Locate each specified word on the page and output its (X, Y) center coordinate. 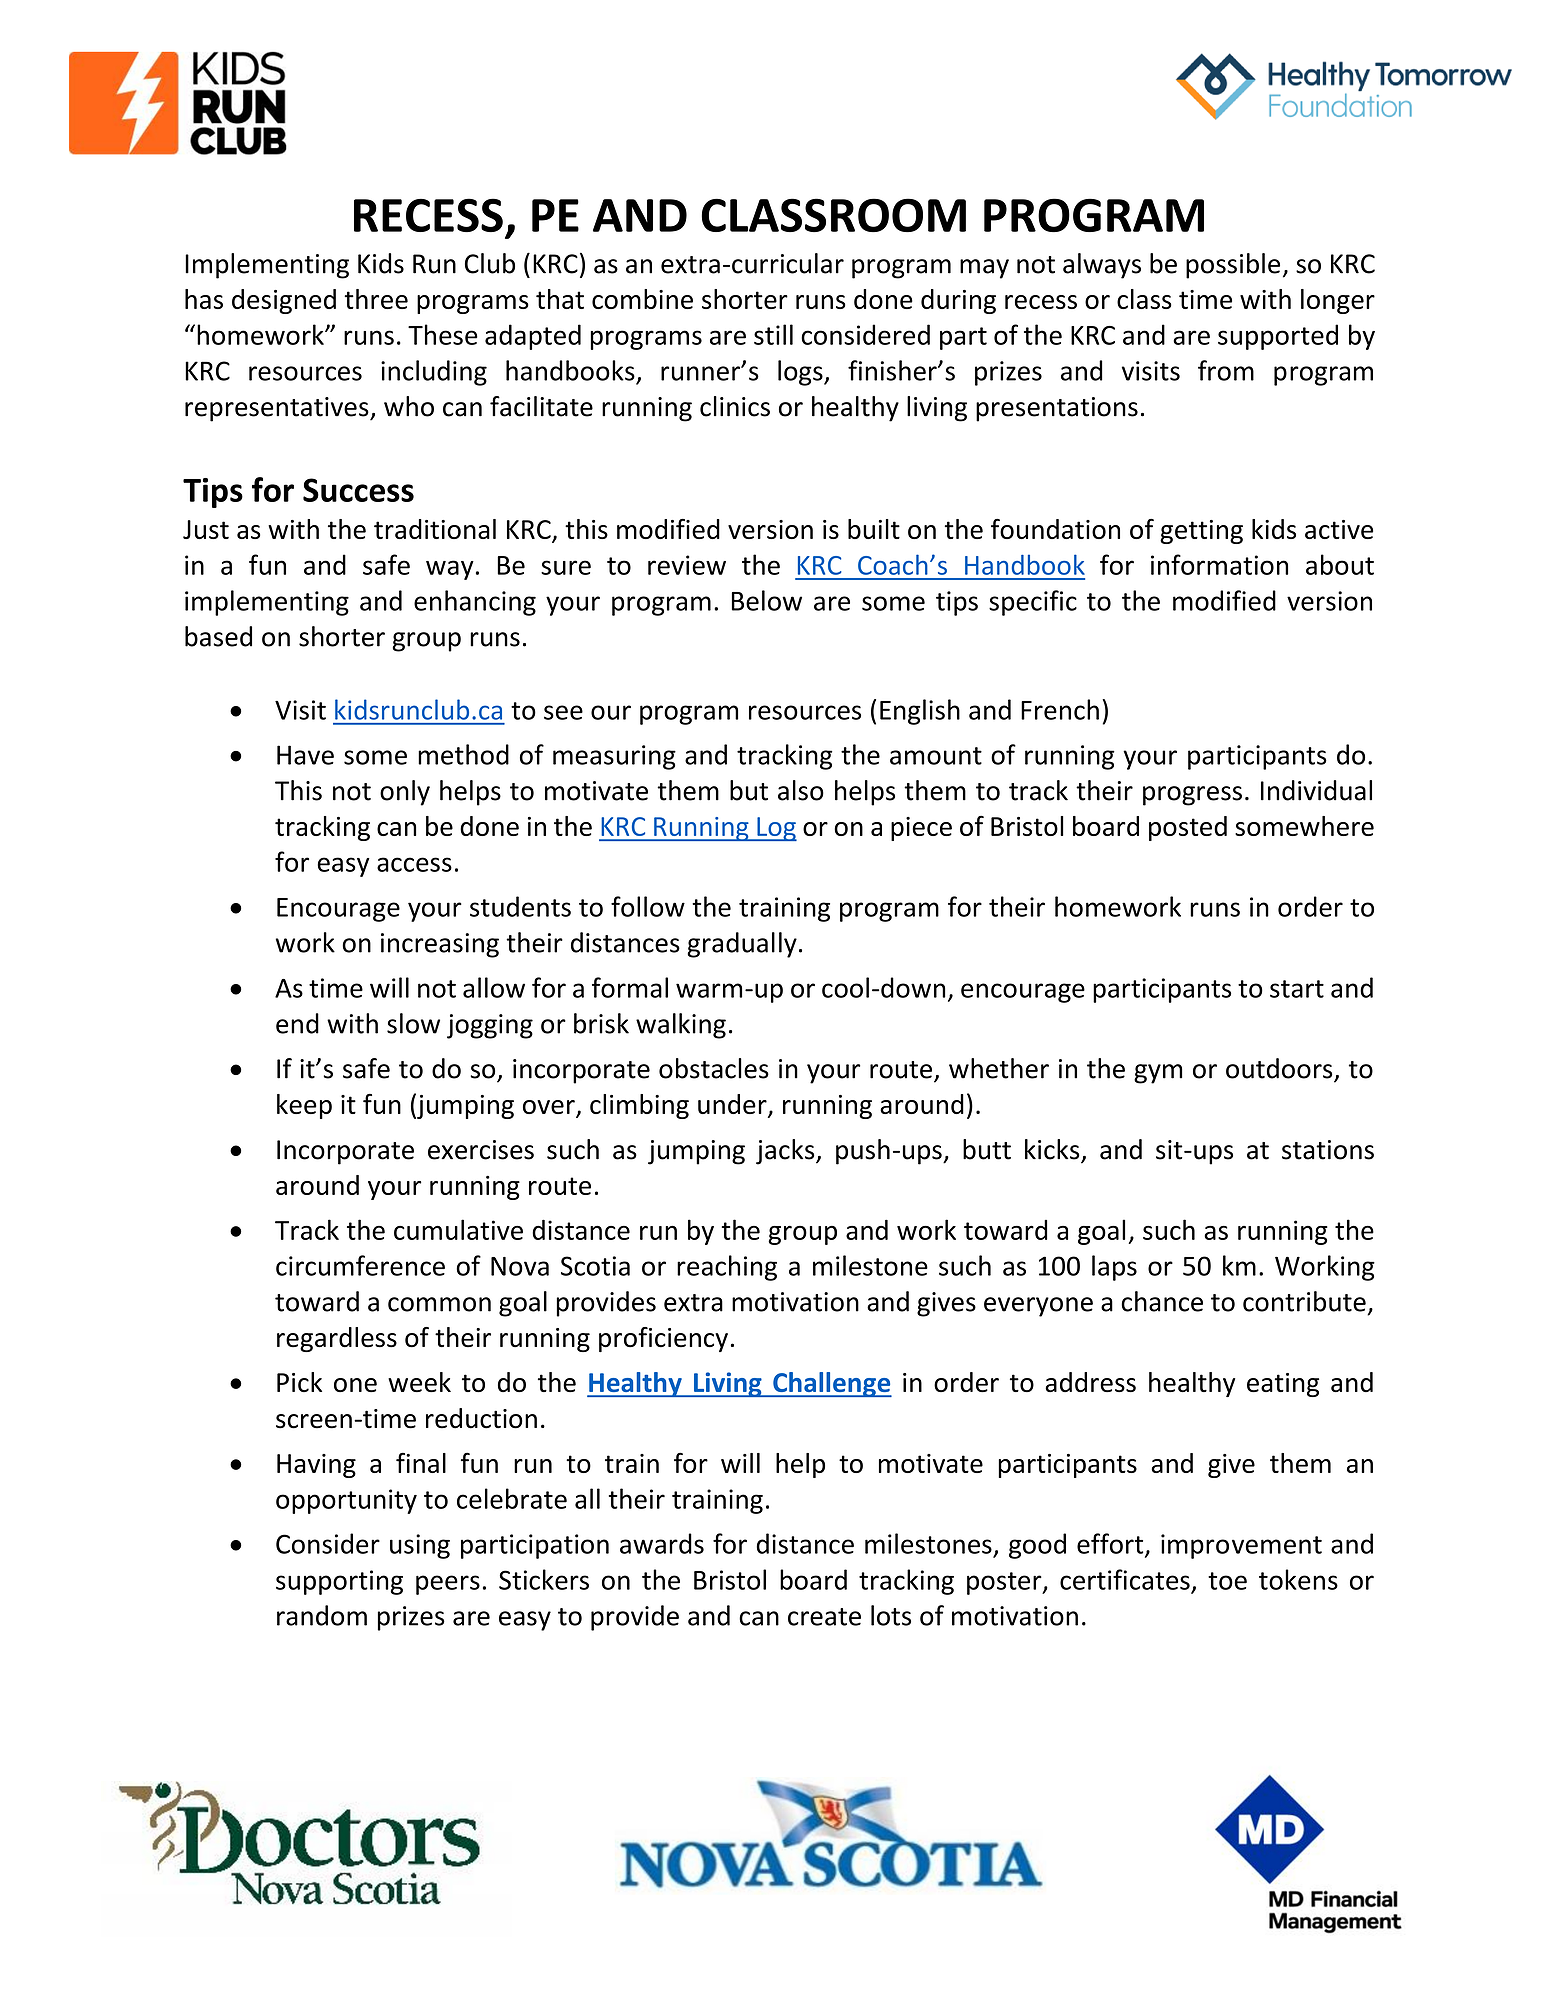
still (773, 334)
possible (1233, 266)
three (376, 299)
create (824, 1617)
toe (1227, 1581)
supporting (339, 1582)
